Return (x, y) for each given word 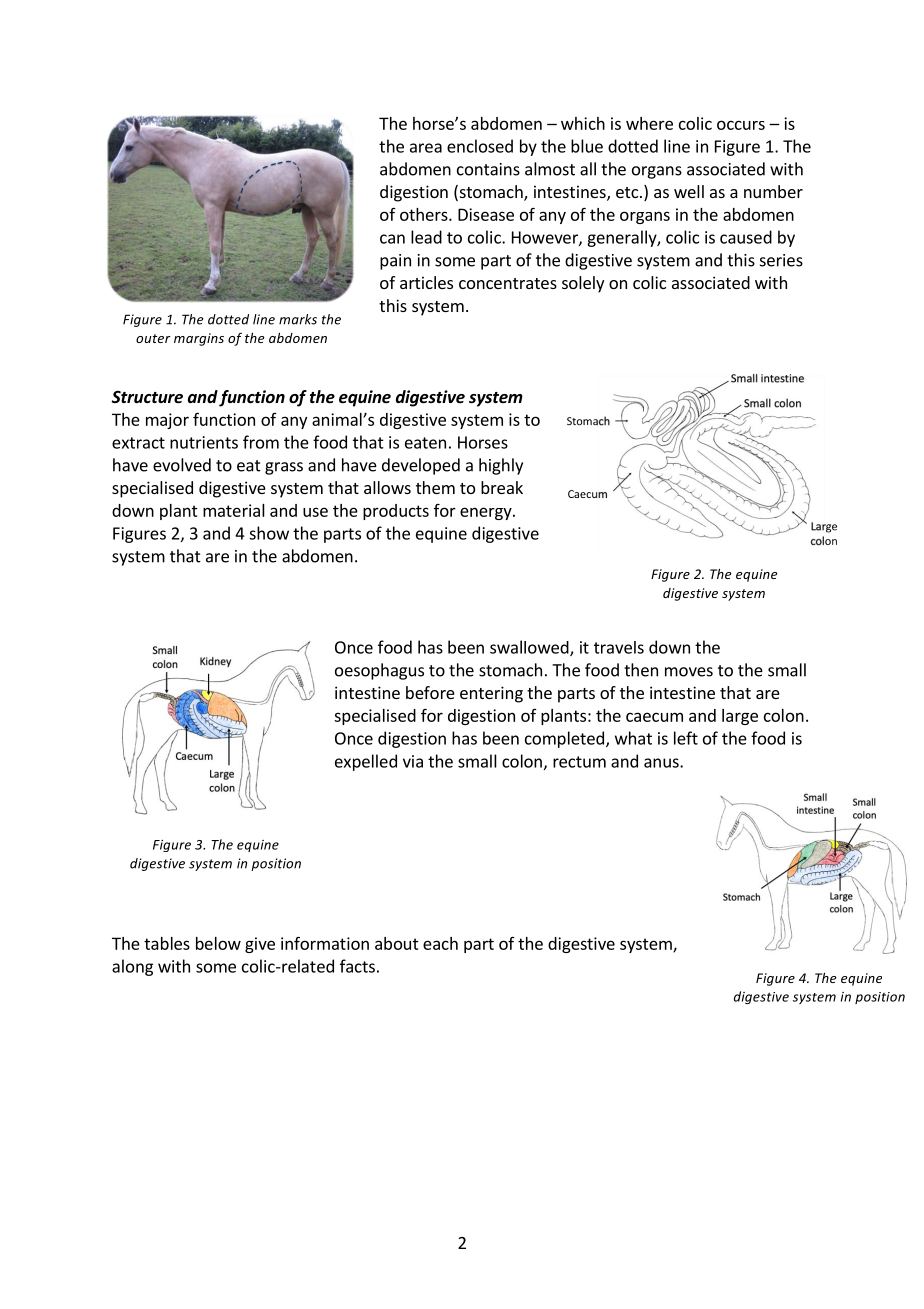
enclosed (480, 146)
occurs (741, 125)
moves (689, 672)
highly (501, 466)
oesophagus (379, 671)
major (167, 421)
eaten (425, 443)
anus (662, 763)
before (430, 692)
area (426, 148)
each (440, 943)
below (218, 943)
